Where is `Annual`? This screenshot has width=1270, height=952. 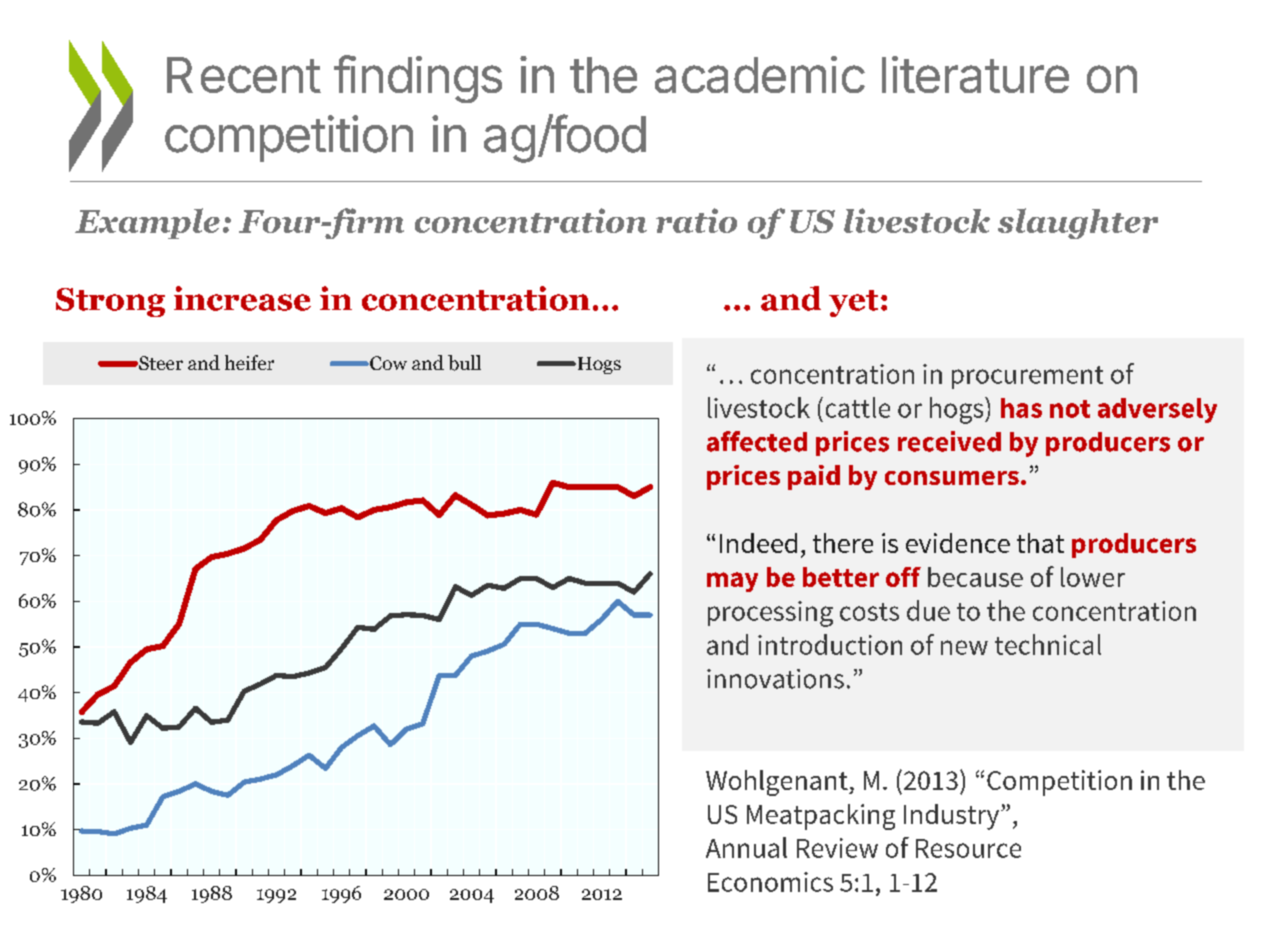 Annual is located at coordinates (746, 847).
